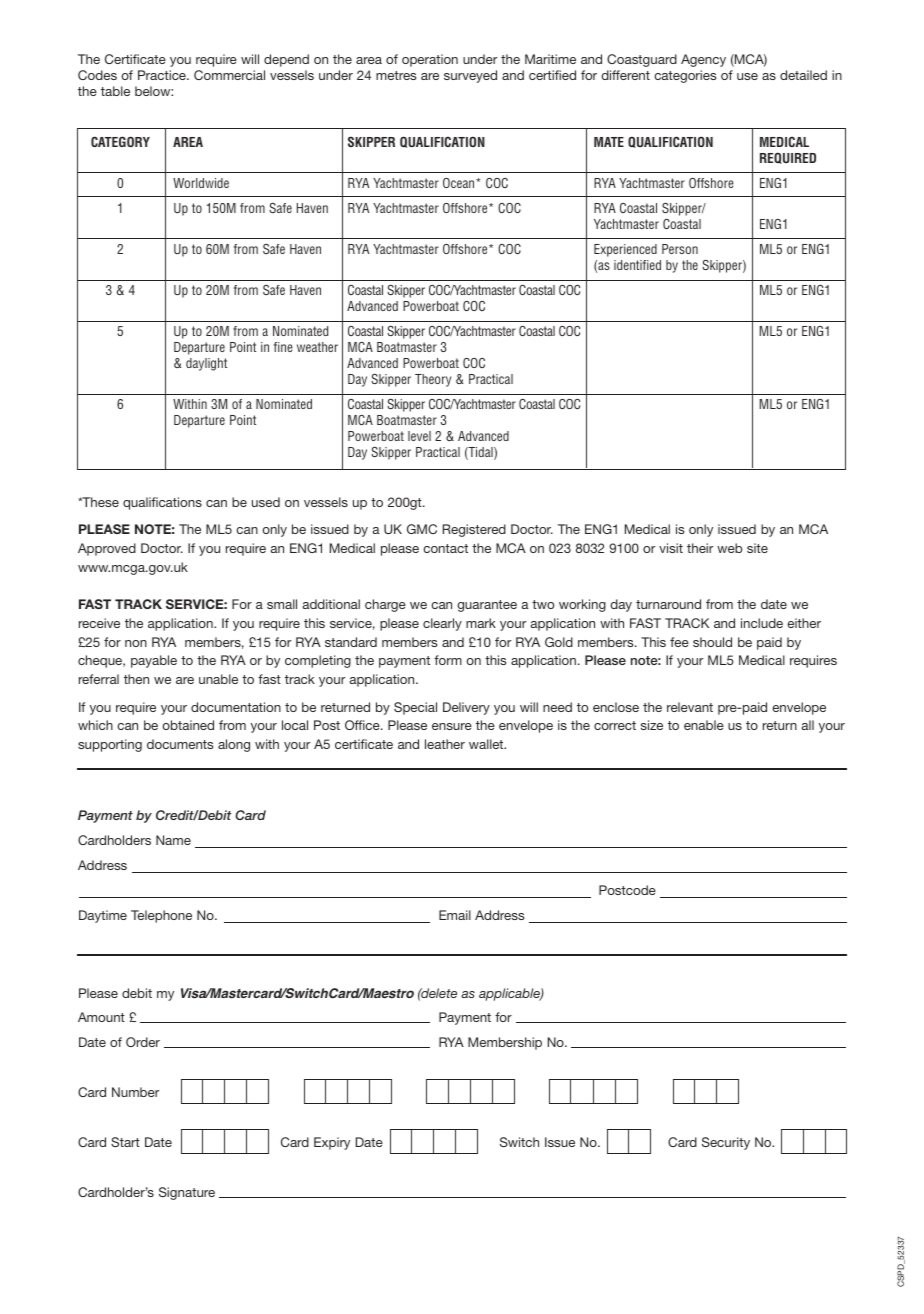  Describe the element at coordinates (206, 364) in the screenshot. I see `daylight` at that location.
